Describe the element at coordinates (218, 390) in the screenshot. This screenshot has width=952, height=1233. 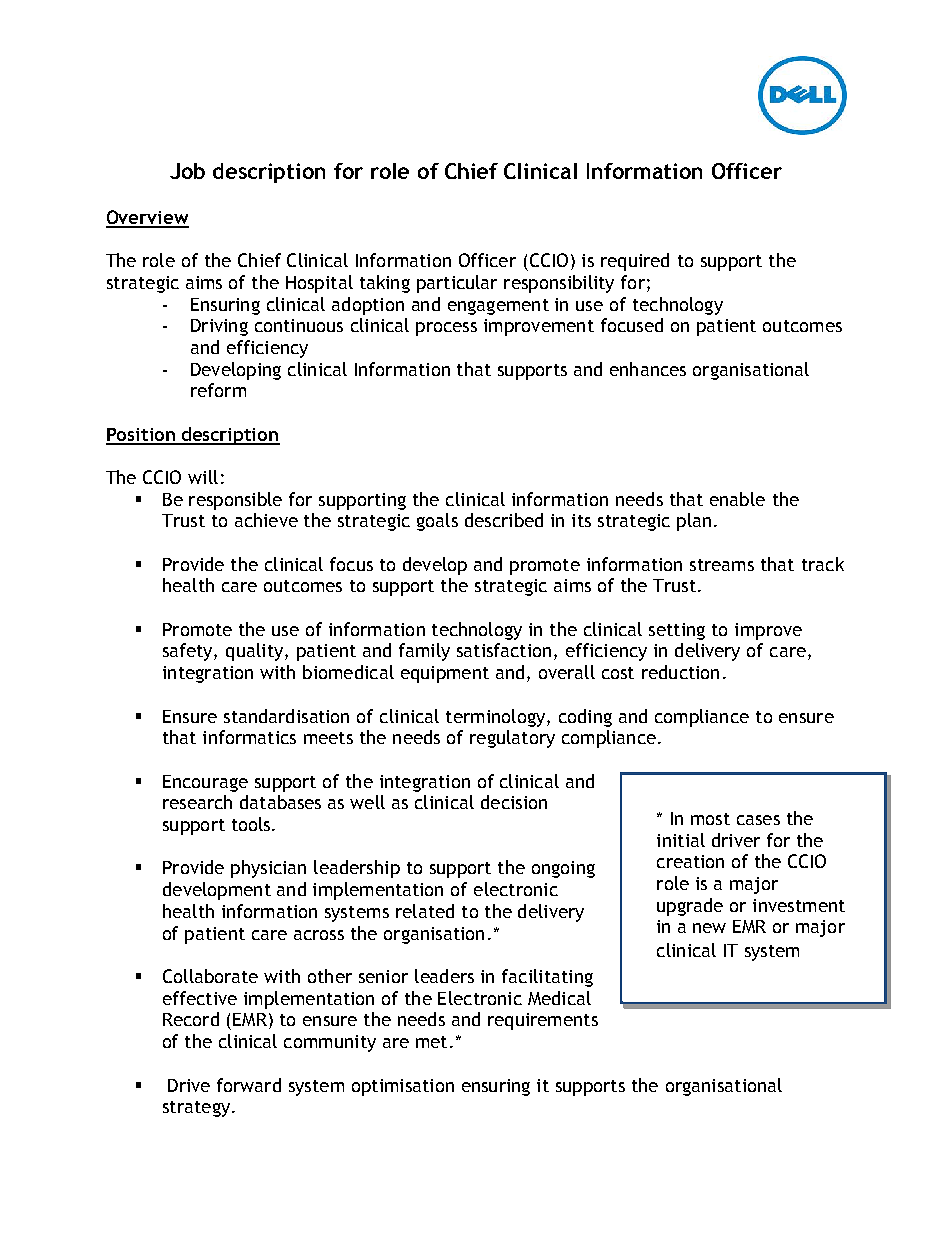
I see `reform` at that location.
